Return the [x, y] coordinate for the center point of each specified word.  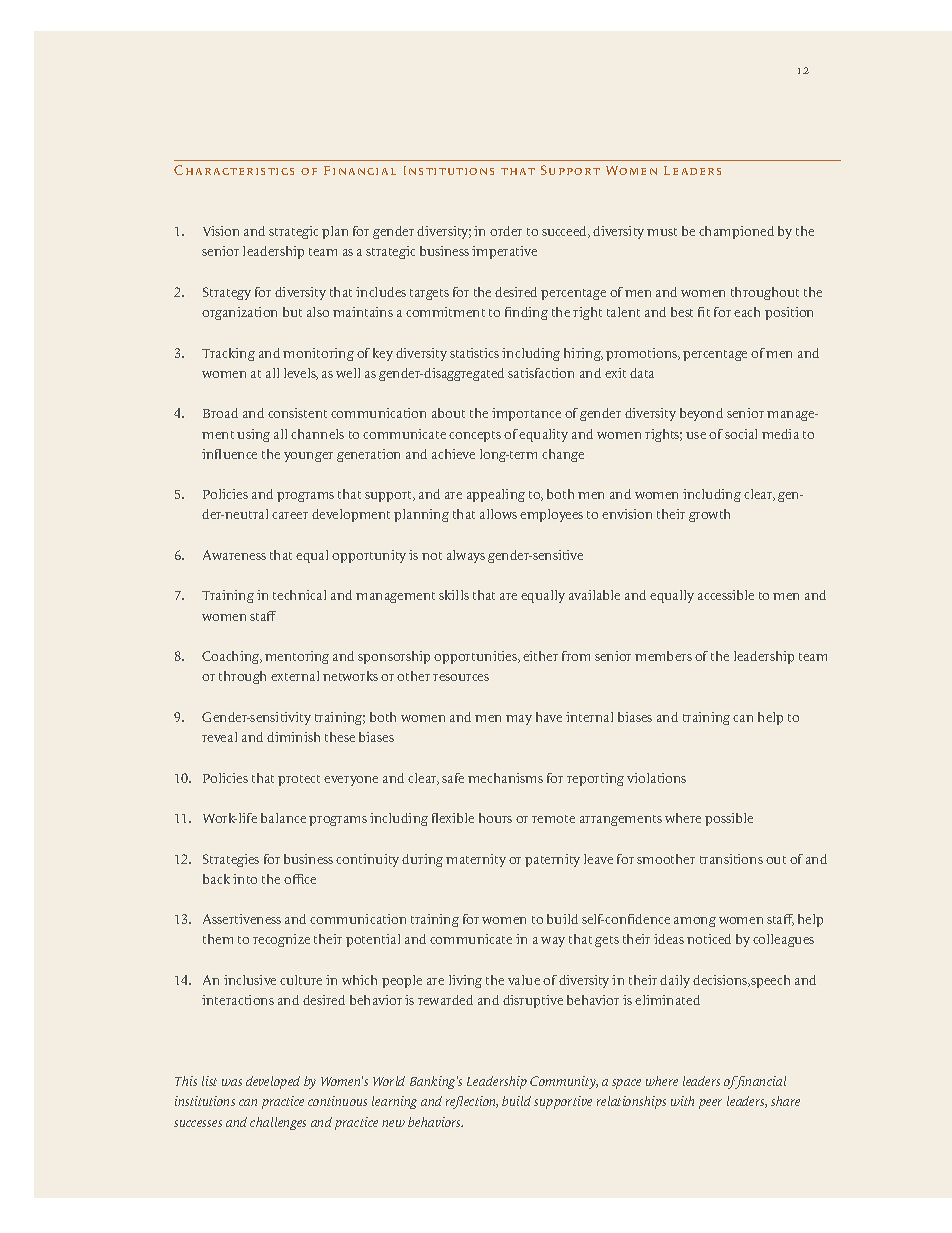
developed [273, 1082]
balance [283, 818]
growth [709, 515]
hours [495, 818]
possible [729, 819]
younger [308, 457]
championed [736, 232]
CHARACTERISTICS [234, 170]
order [506, 231]
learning [394, 1102]
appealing [496, 495]
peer [710, 1104]
